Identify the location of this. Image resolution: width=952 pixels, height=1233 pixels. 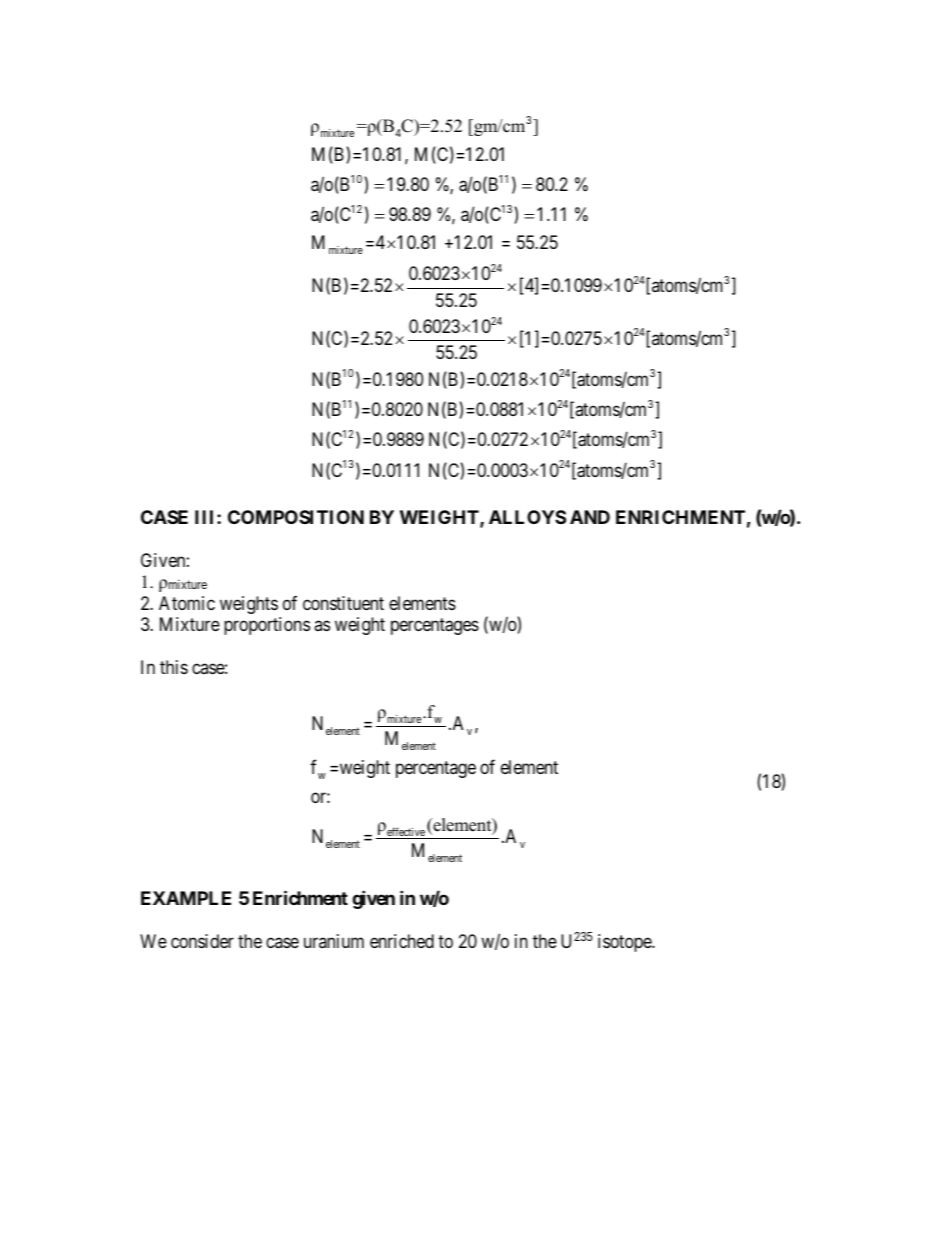
(174, 667).
